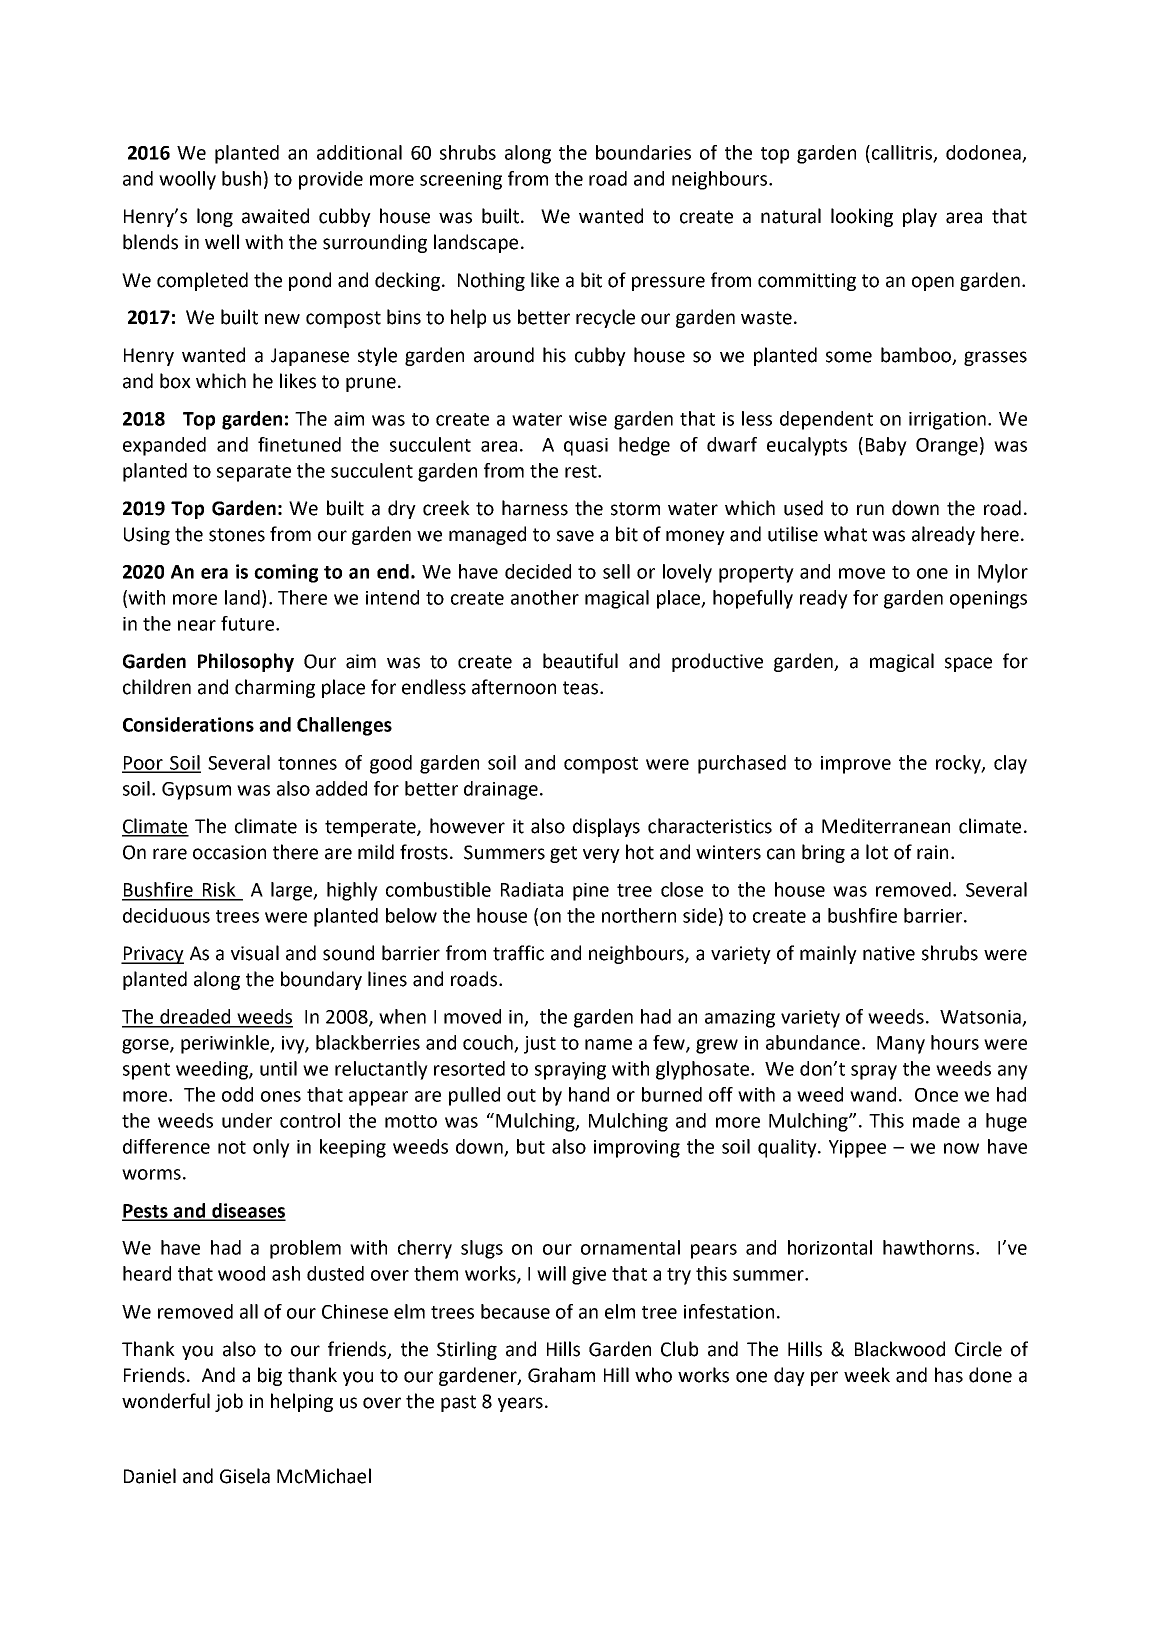  What do you see at coordinates (275, 216) in the screenshot?
I see `awaited` at bounding box center [275, 216].
